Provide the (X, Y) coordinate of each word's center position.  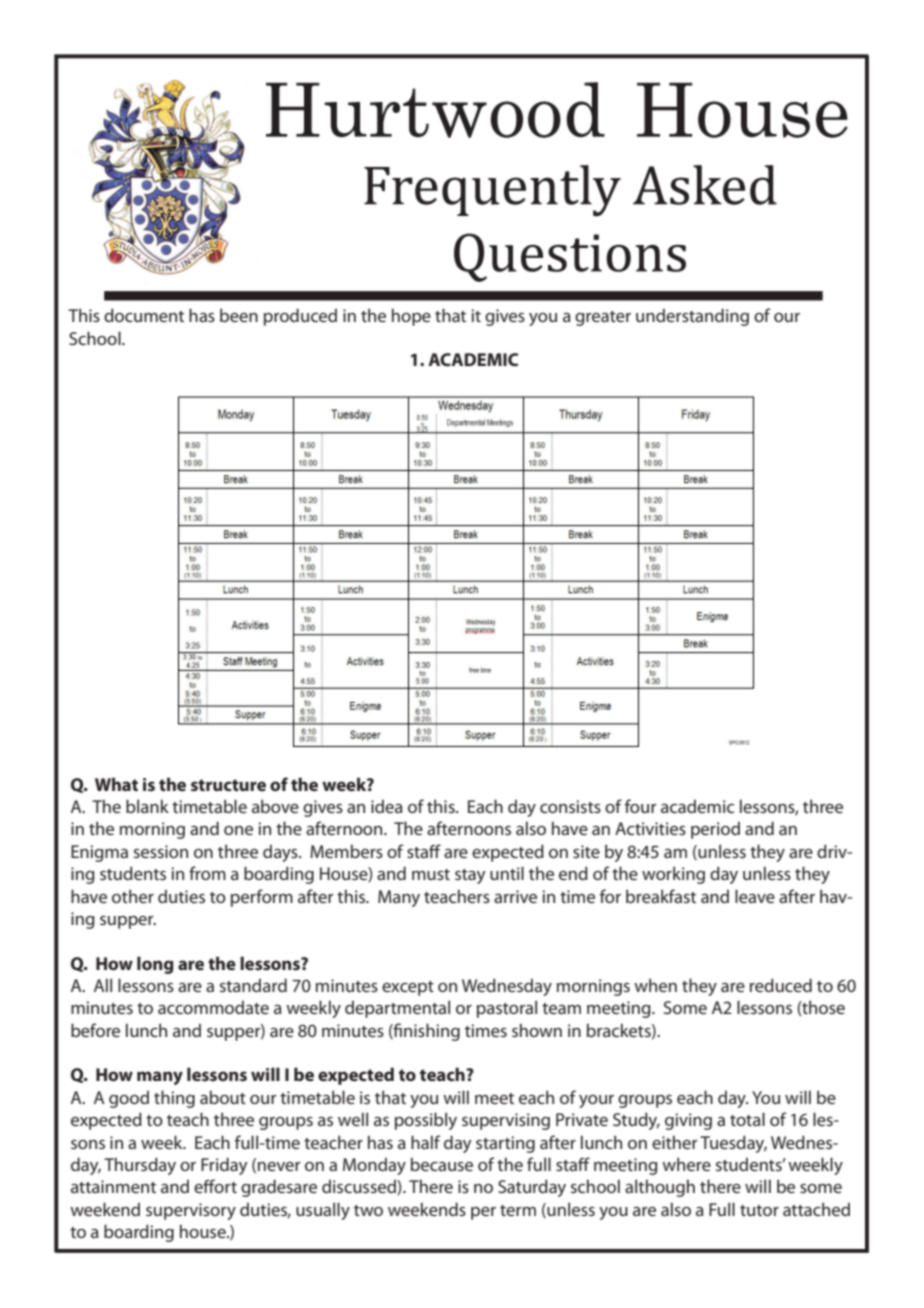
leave (755, 896)
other (133, 896)
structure (228, 785)
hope (411, 317)
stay (470, 876)
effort (215, 1186)
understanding (692, 317)
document (144, 315)
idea (387, 806)
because (442, 1164)
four (641, 806)
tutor (759, 1210)
